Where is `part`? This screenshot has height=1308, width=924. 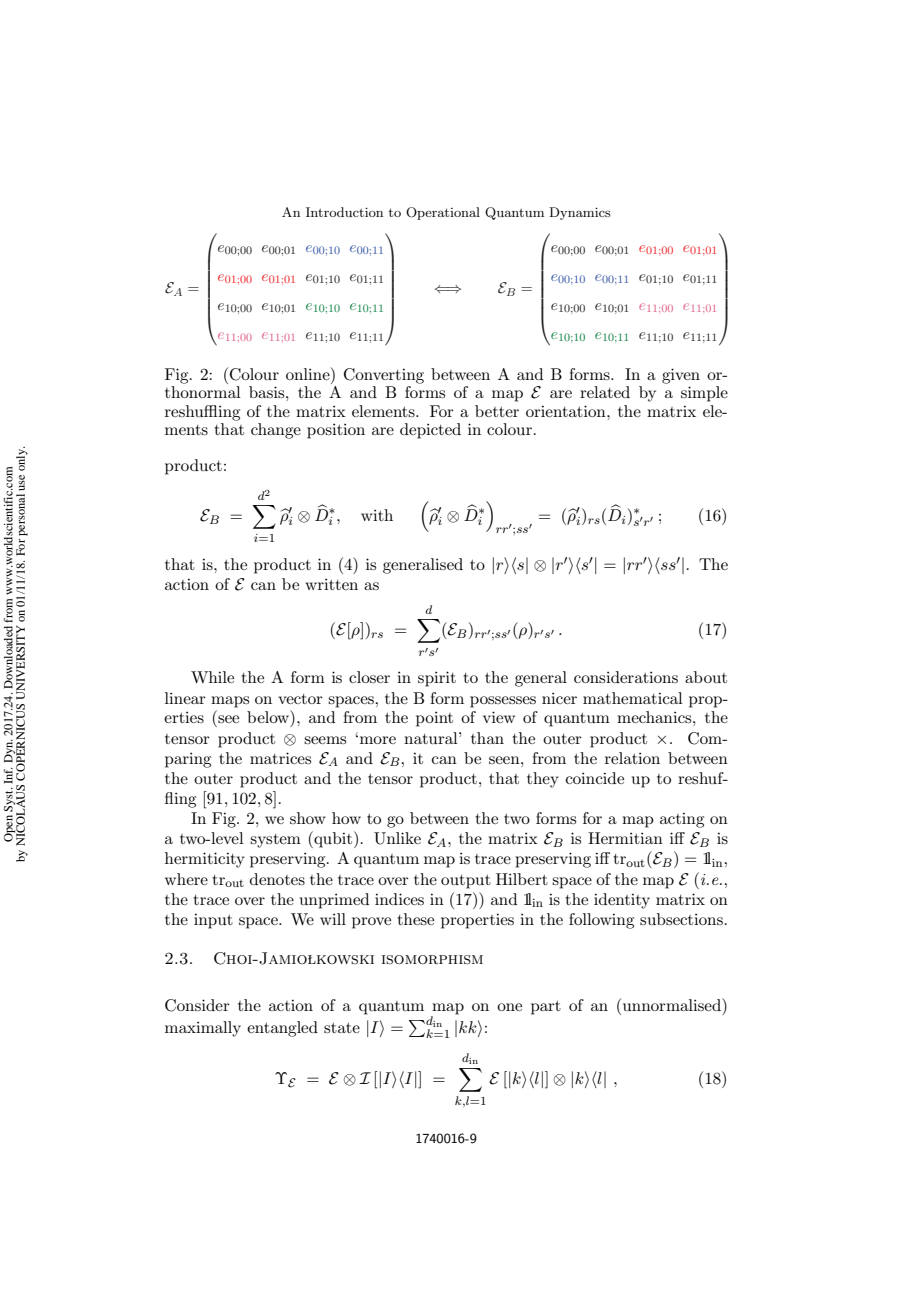 part is located at coordinates (546, 1008).
